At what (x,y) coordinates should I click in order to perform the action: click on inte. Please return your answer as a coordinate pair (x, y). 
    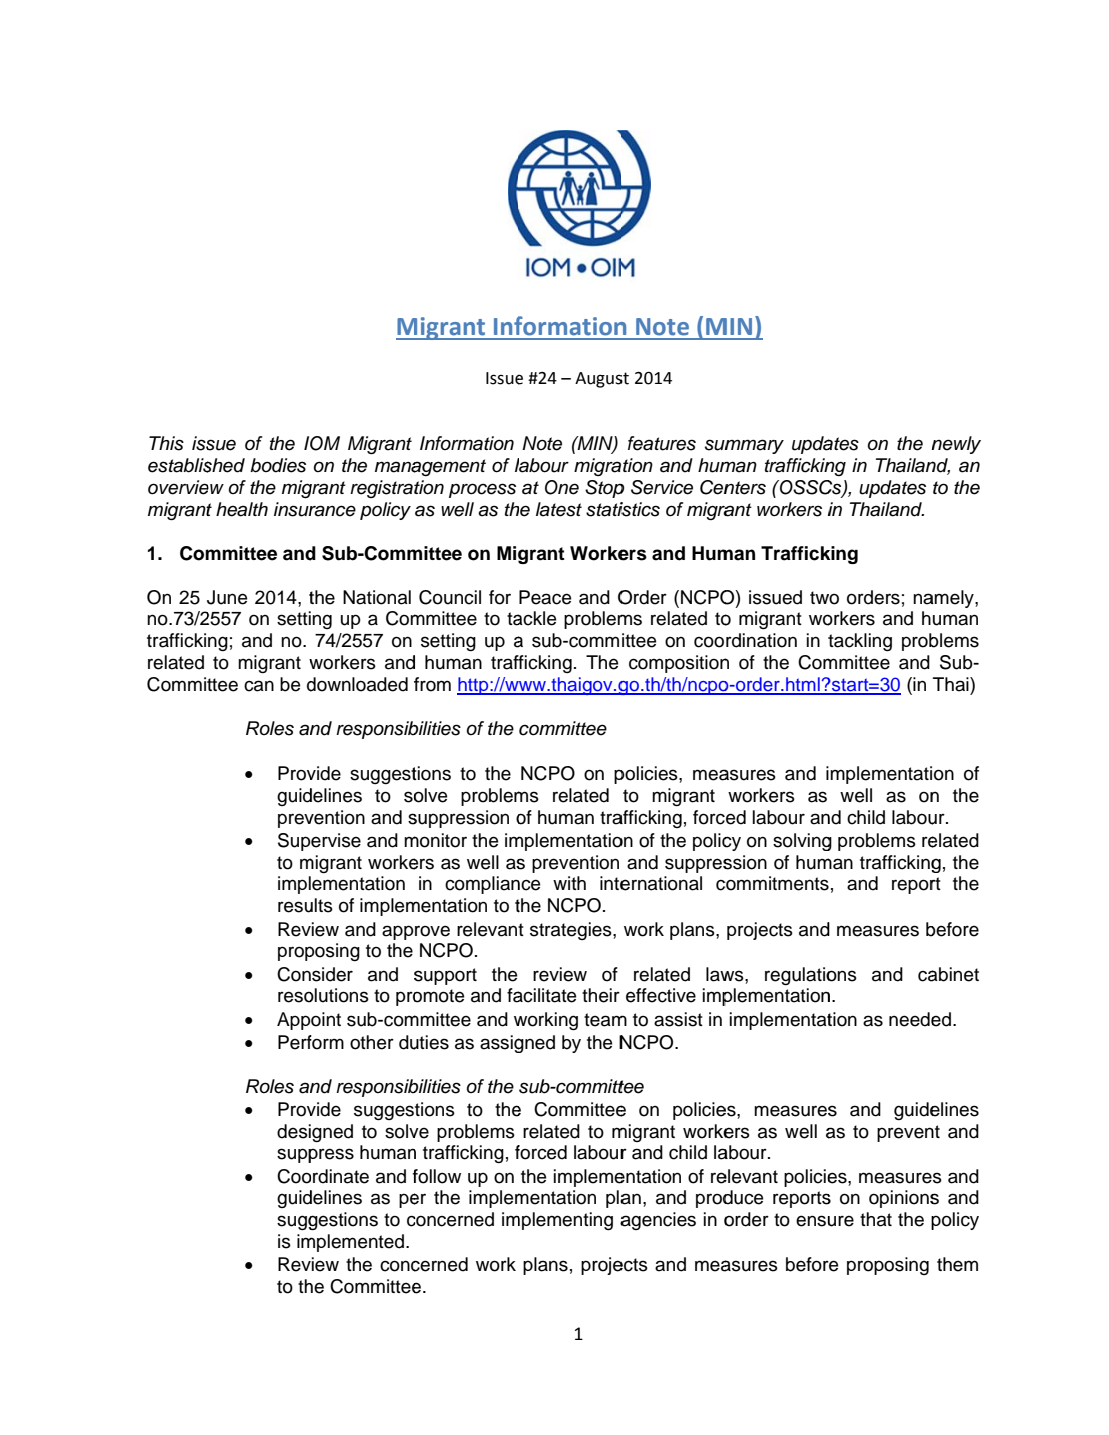
    Looking at the image, I should click on (615, 883).
